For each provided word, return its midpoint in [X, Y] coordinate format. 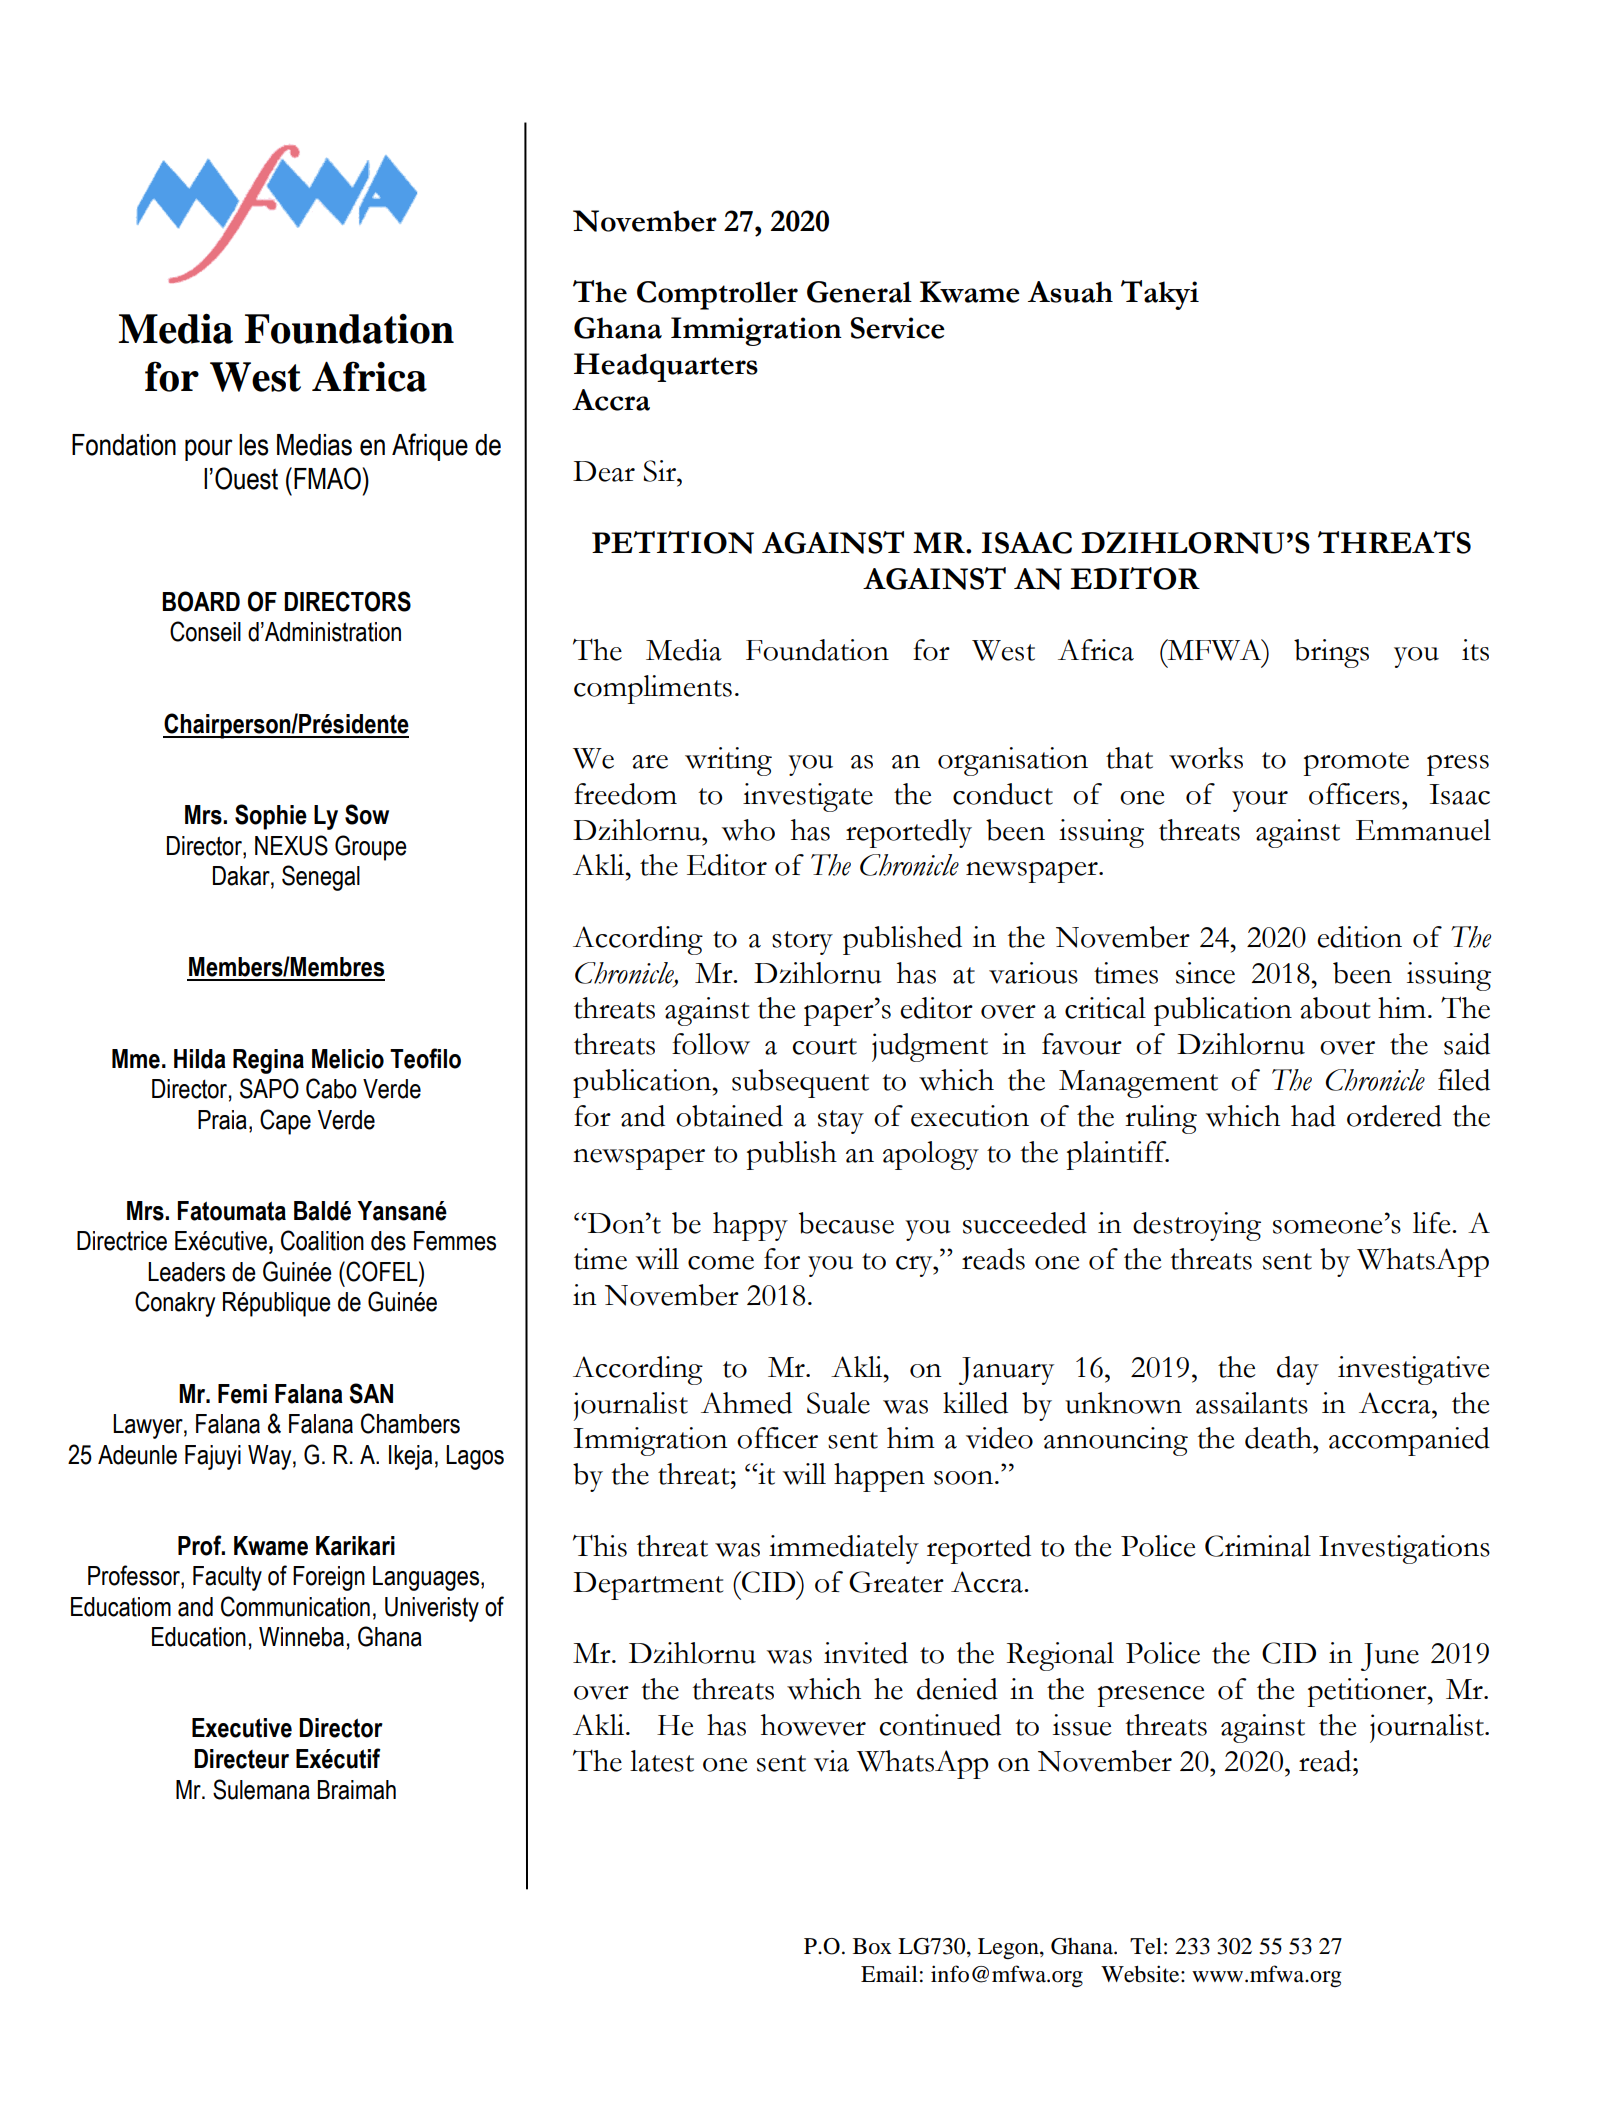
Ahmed [746, 1403]
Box [872, 1946]
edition [1359, 937]
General [859, 292]
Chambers [410, 1423]
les [253, 445]
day [1298, 1370]
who [748, 830]
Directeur [241, 1759]
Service [898, 328]
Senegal [321, 878]
